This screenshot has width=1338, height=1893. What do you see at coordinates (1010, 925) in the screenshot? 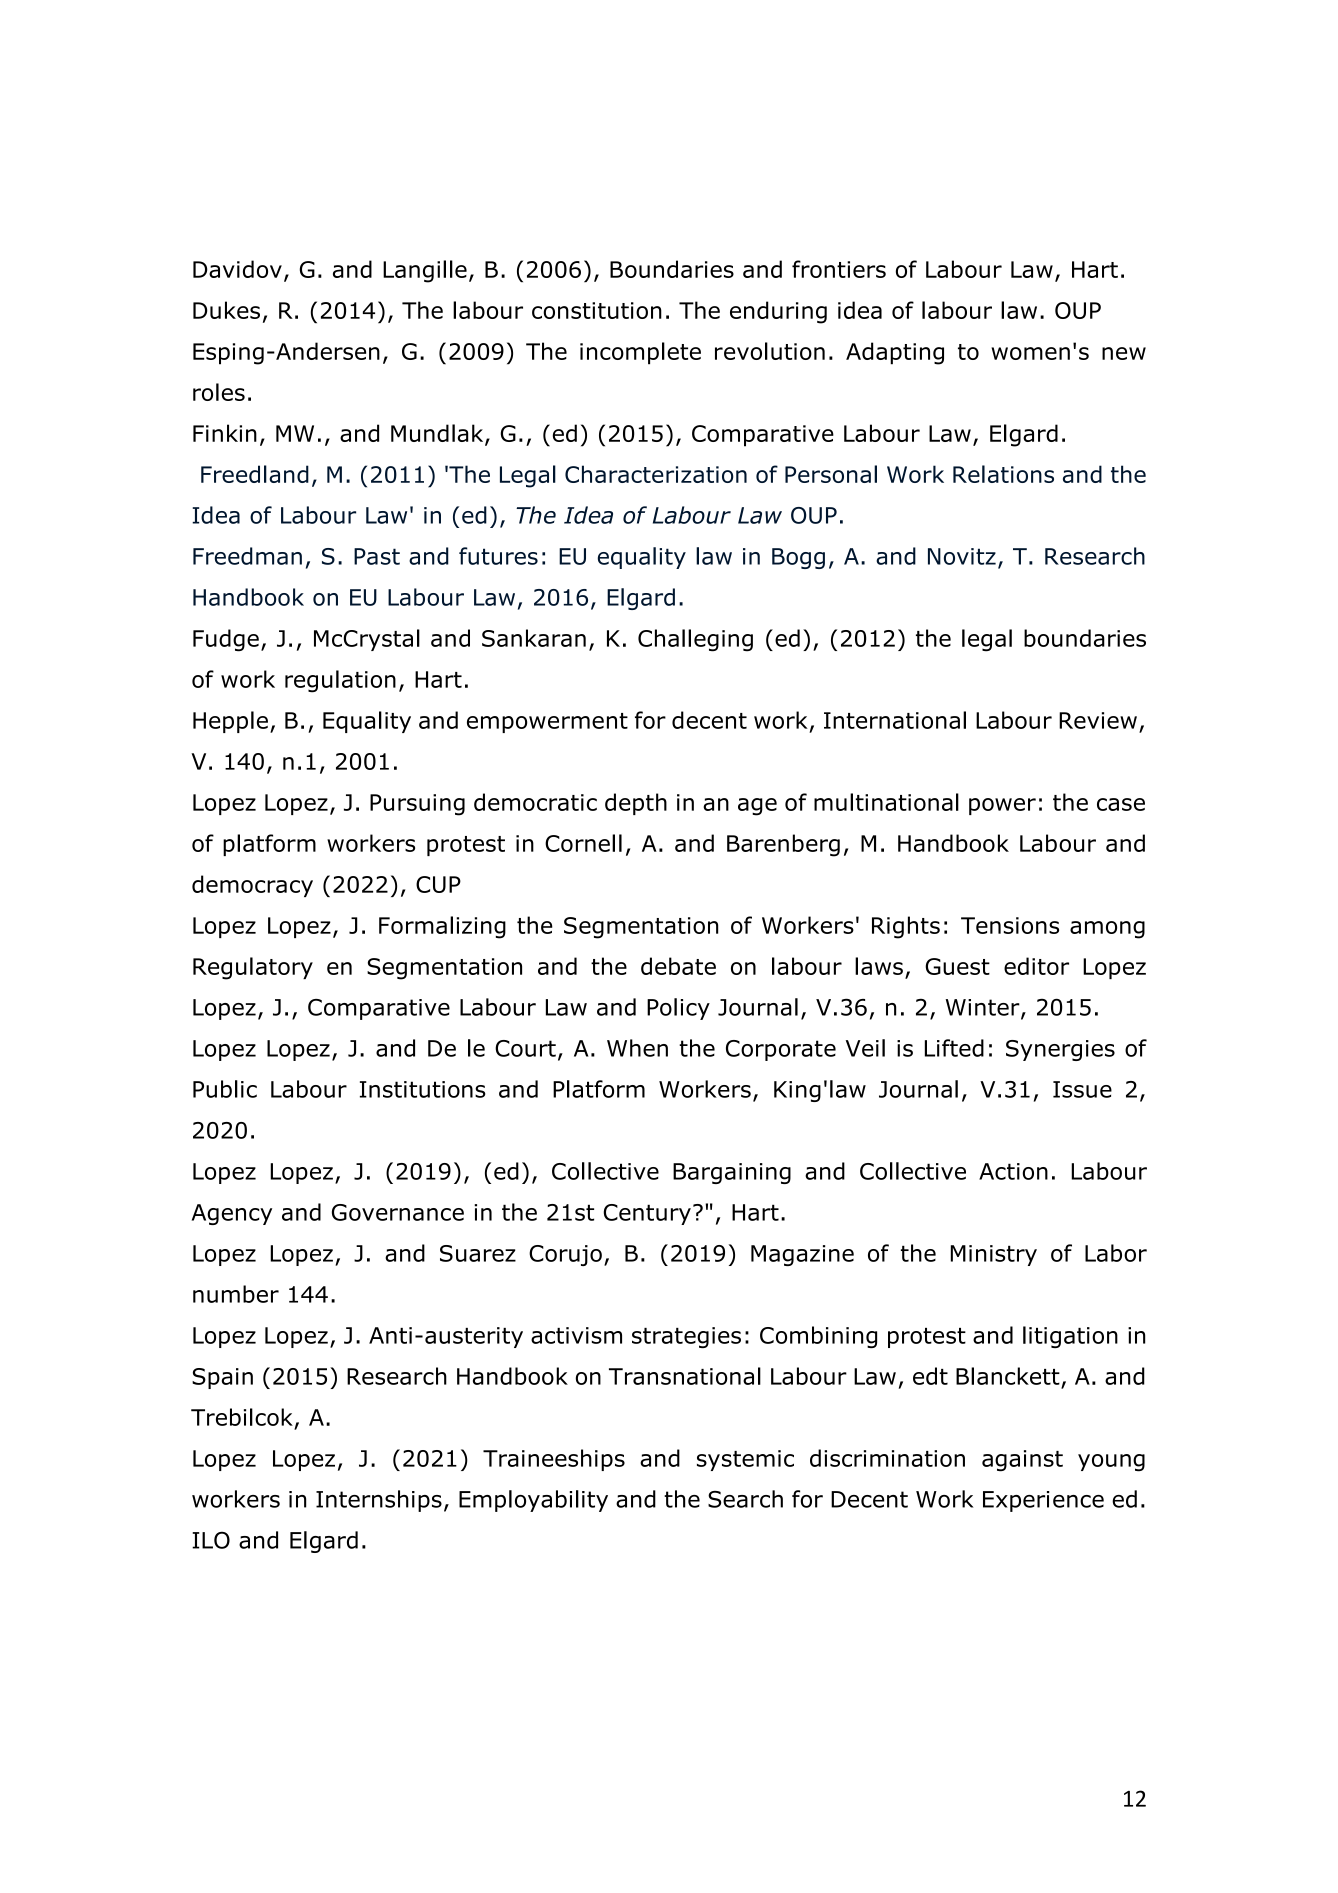
I see `Tensions` at bounding box center [1010, 925].
